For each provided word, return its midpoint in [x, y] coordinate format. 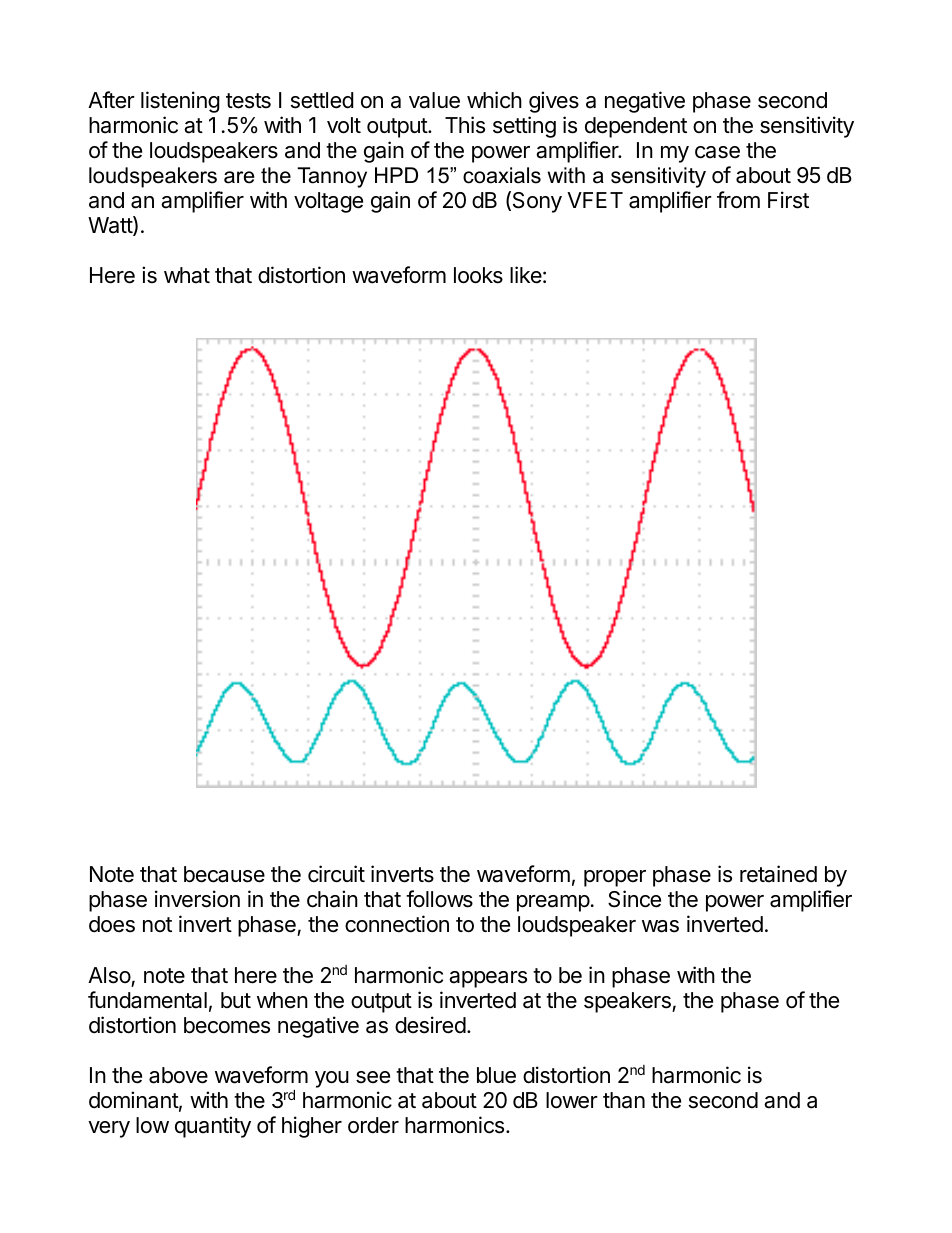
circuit [336, 874]
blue [496, 1075]
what [187, 275]
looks [478, 275]
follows [439, 899]
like [526, 275]
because [224, 874]
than [624, 1100]
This [465, 125]
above [178, 1075]
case [717, 152]
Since [634, 899]
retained [778, 874]
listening [180, 102]
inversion [197, 899]
